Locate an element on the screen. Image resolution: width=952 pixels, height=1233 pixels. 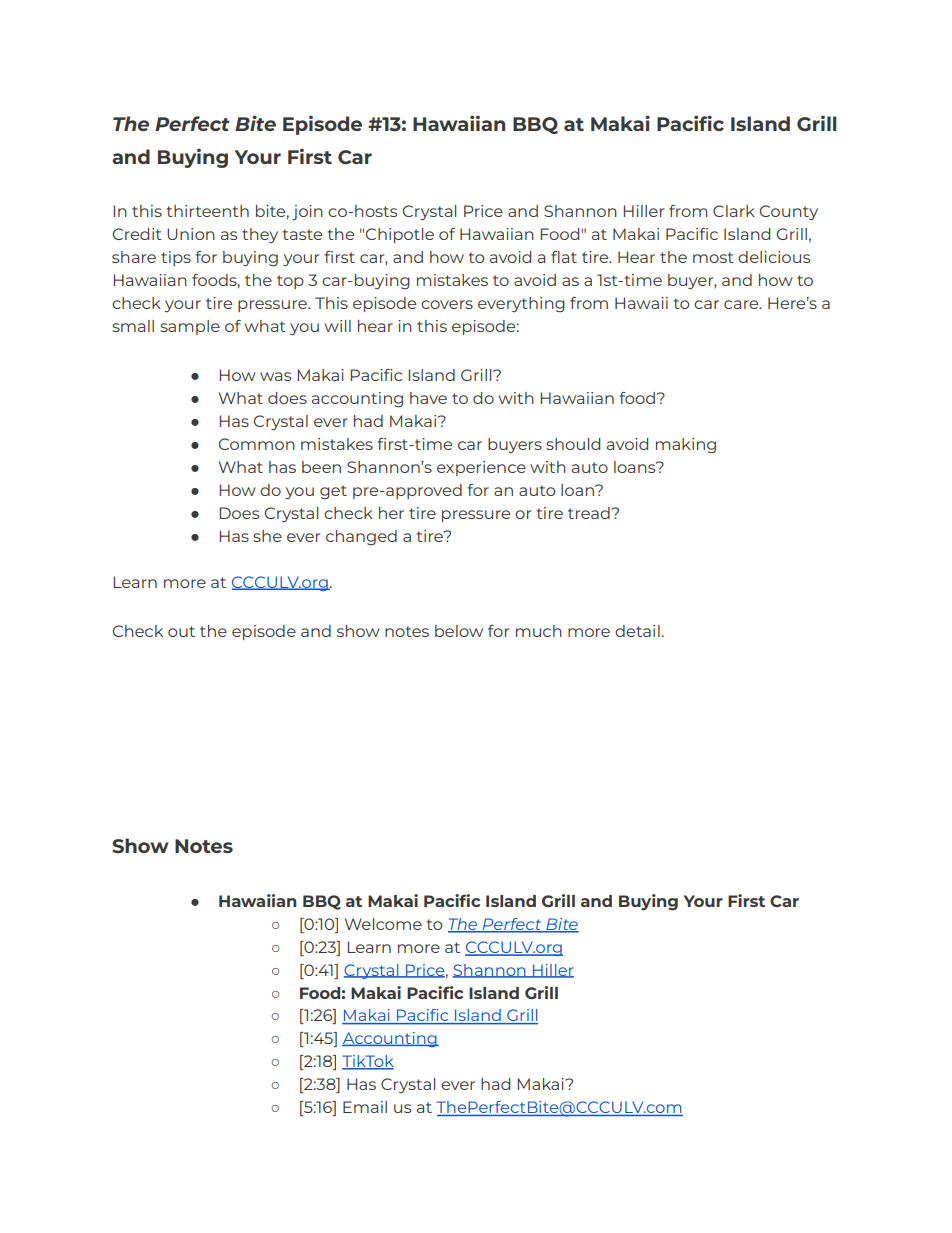
most is located at coordinates (713, 257).
